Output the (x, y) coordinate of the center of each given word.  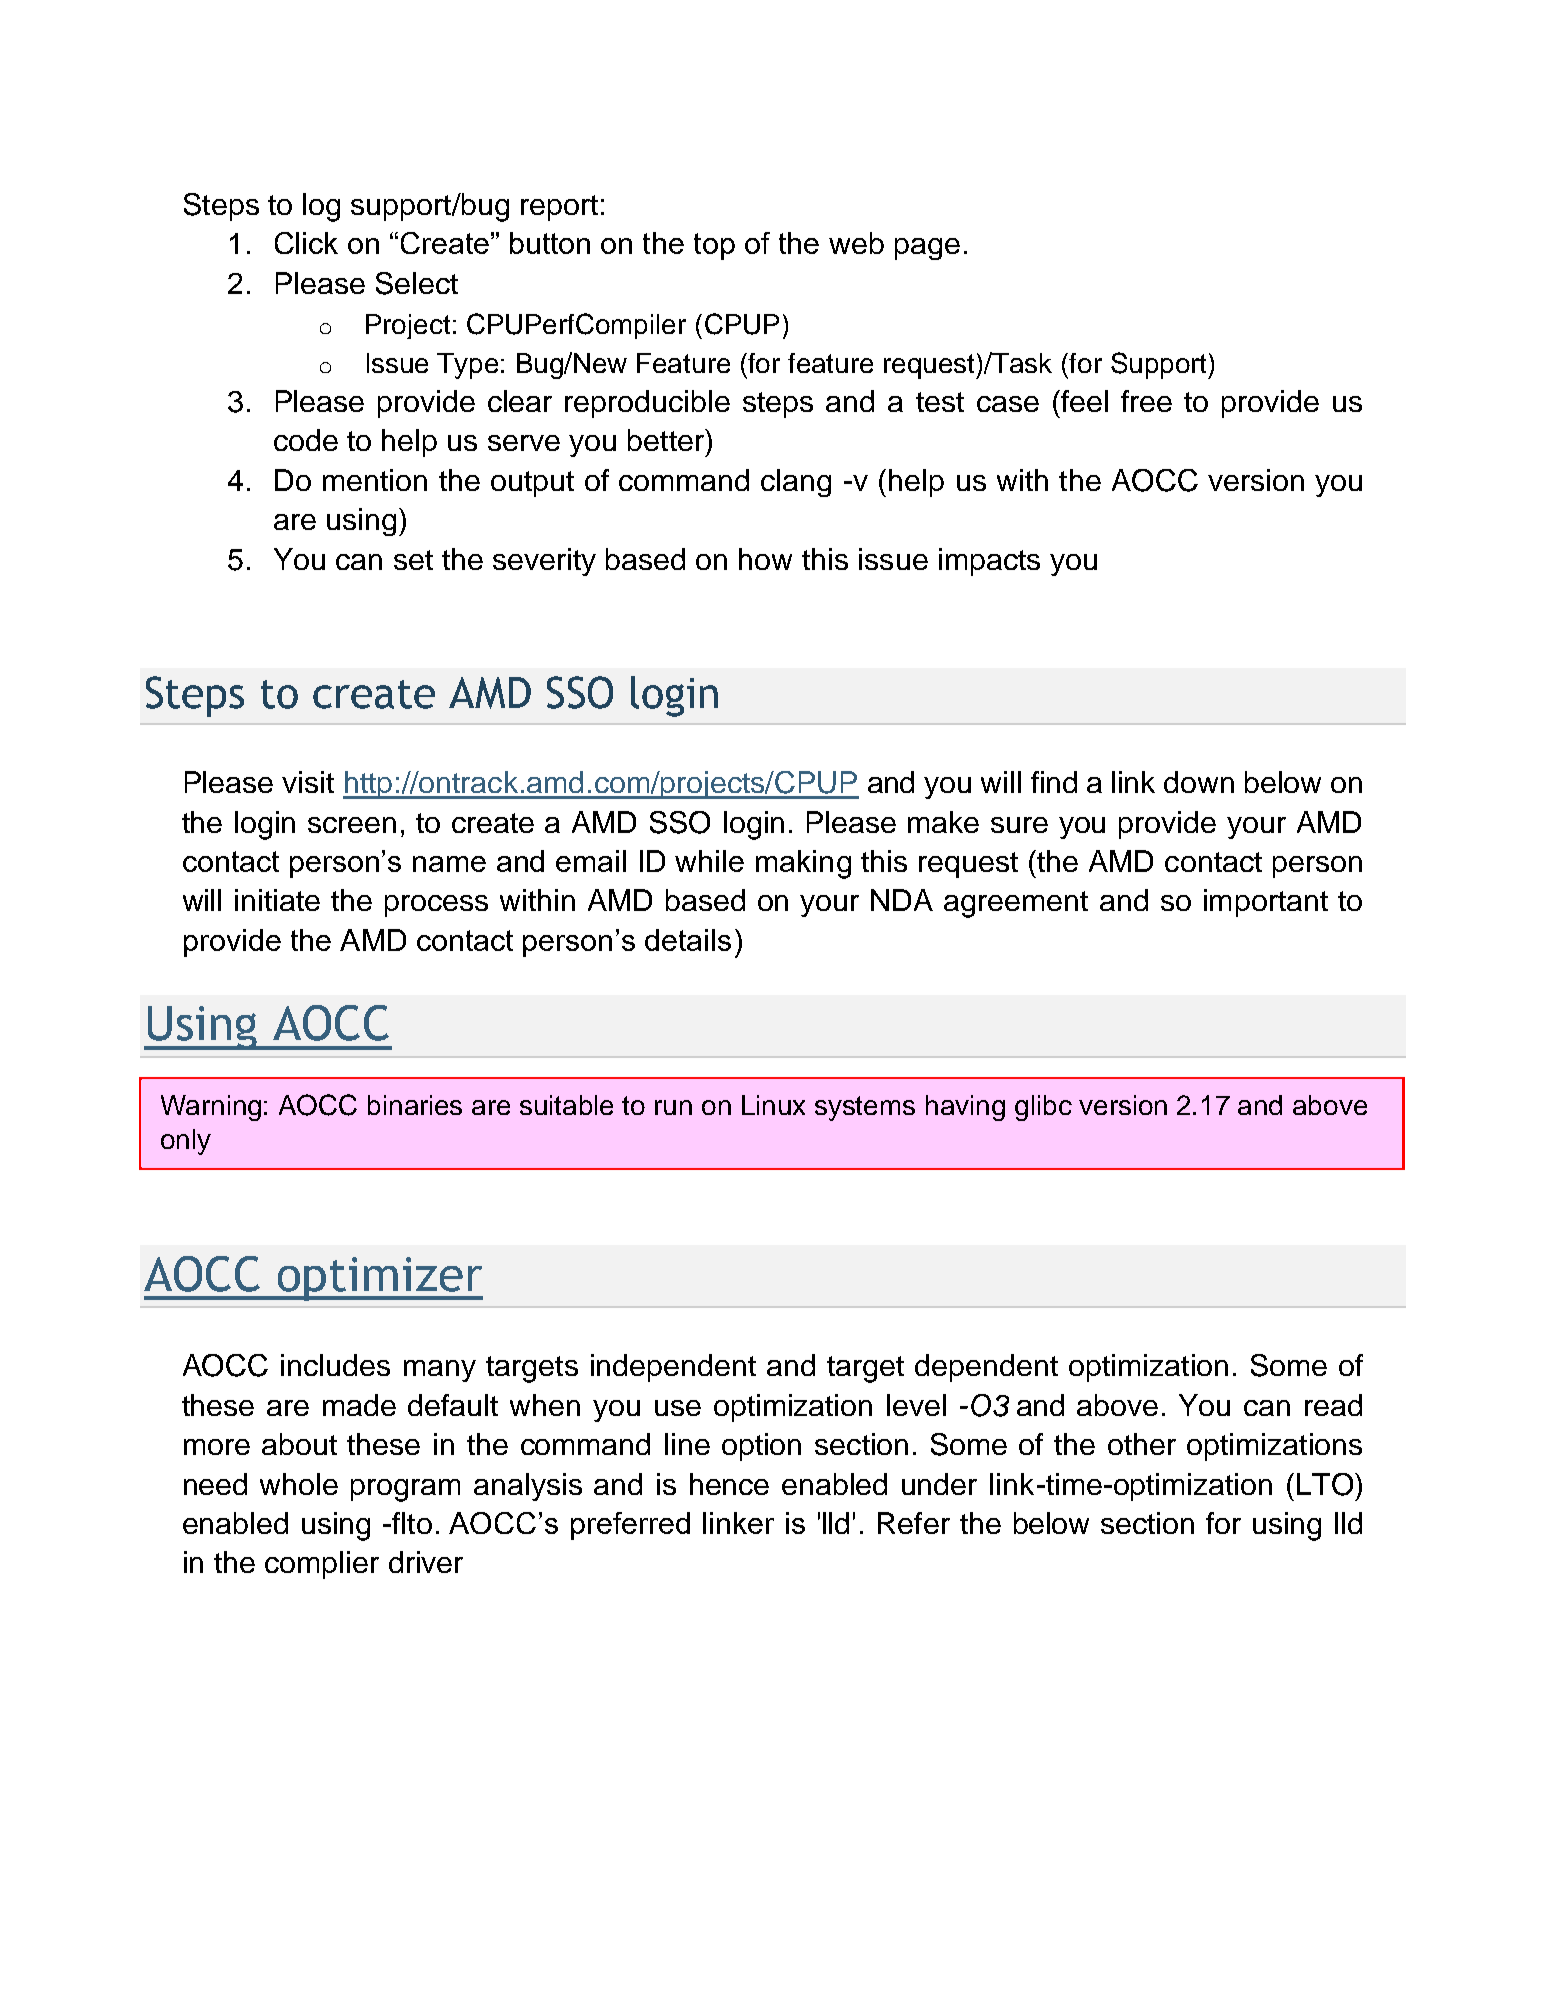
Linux (773, 1105)
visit (308, 782)
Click (306, 243)
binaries (415, 1105)
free (1146, 401)
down (1199, 782)
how (765, 559)
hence (729, 1484)
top (714, 246)
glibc (1043, 1108)
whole (299, 1484)
